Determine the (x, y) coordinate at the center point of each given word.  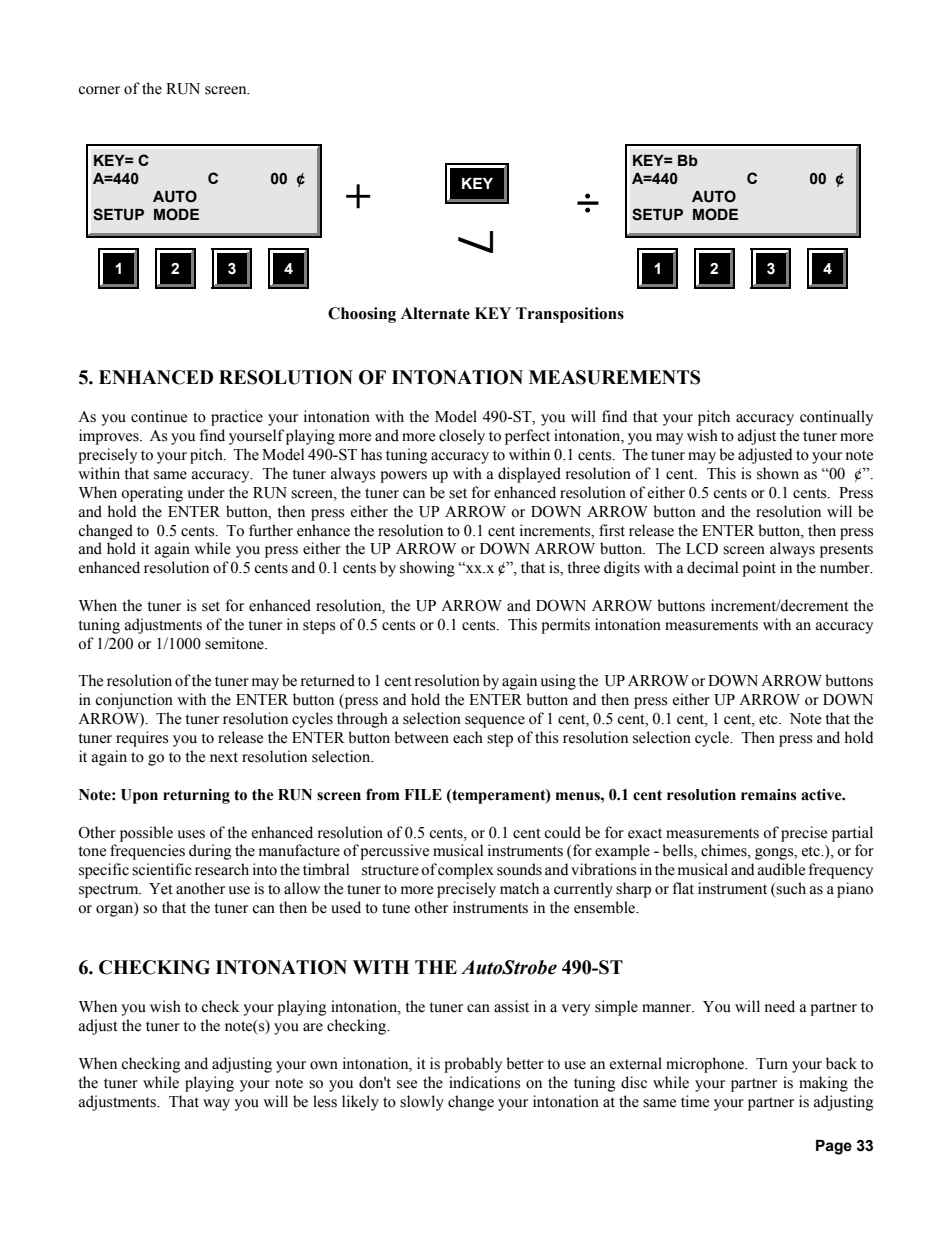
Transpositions (570, 315)
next (224, 757)
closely (462, 437)
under (206, 492)
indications (484, 1082)
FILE (423, 794)
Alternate (435, 313)
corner (99, 90)
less (325, 1101)
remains (769, 795)
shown (778, 473)
